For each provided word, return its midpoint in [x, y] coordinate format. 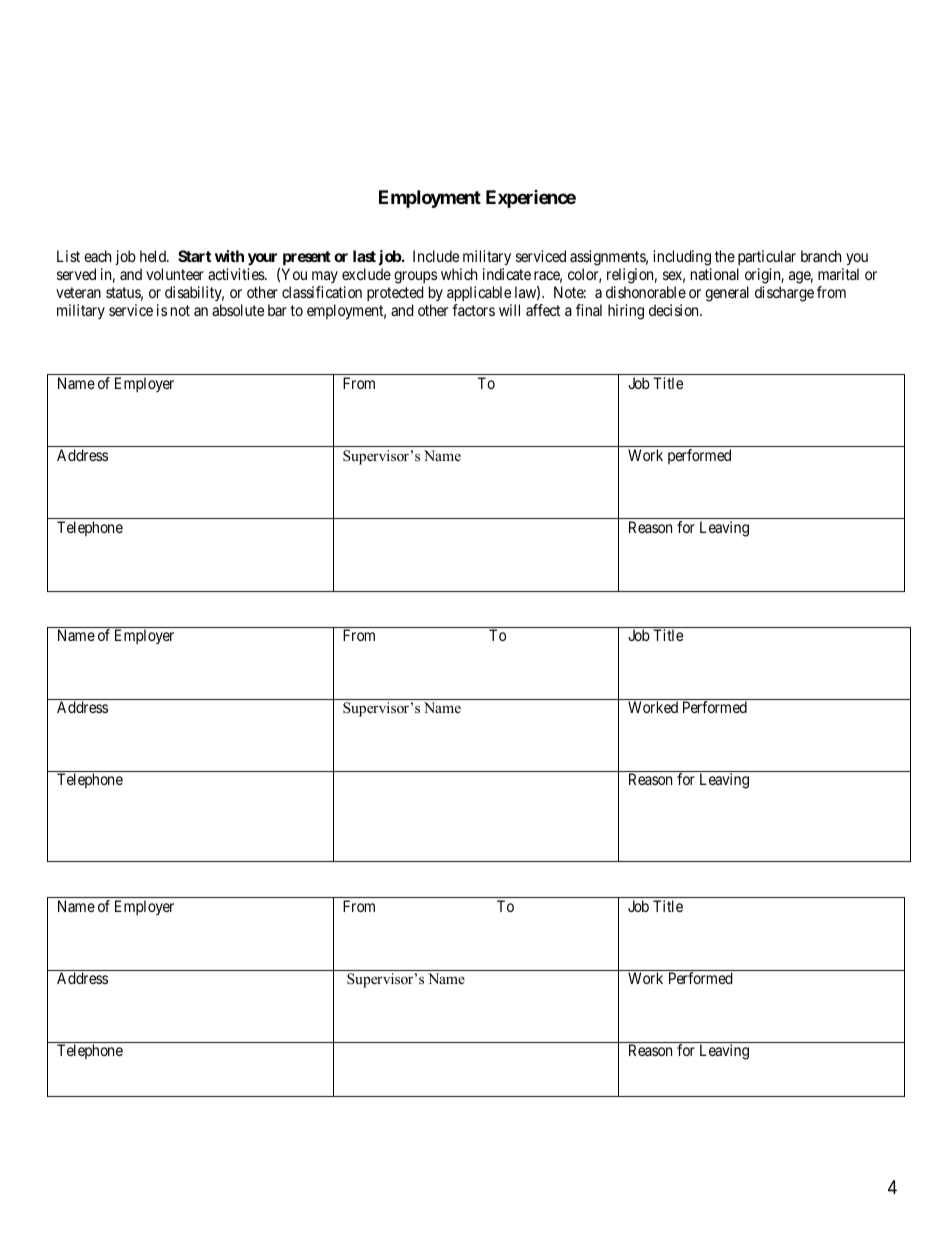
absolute [238, 310]
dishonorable [646, 292]
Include [436, 256]
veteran [78, 292]
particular [766, 259]
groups [415, 277]
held [154, 256]
